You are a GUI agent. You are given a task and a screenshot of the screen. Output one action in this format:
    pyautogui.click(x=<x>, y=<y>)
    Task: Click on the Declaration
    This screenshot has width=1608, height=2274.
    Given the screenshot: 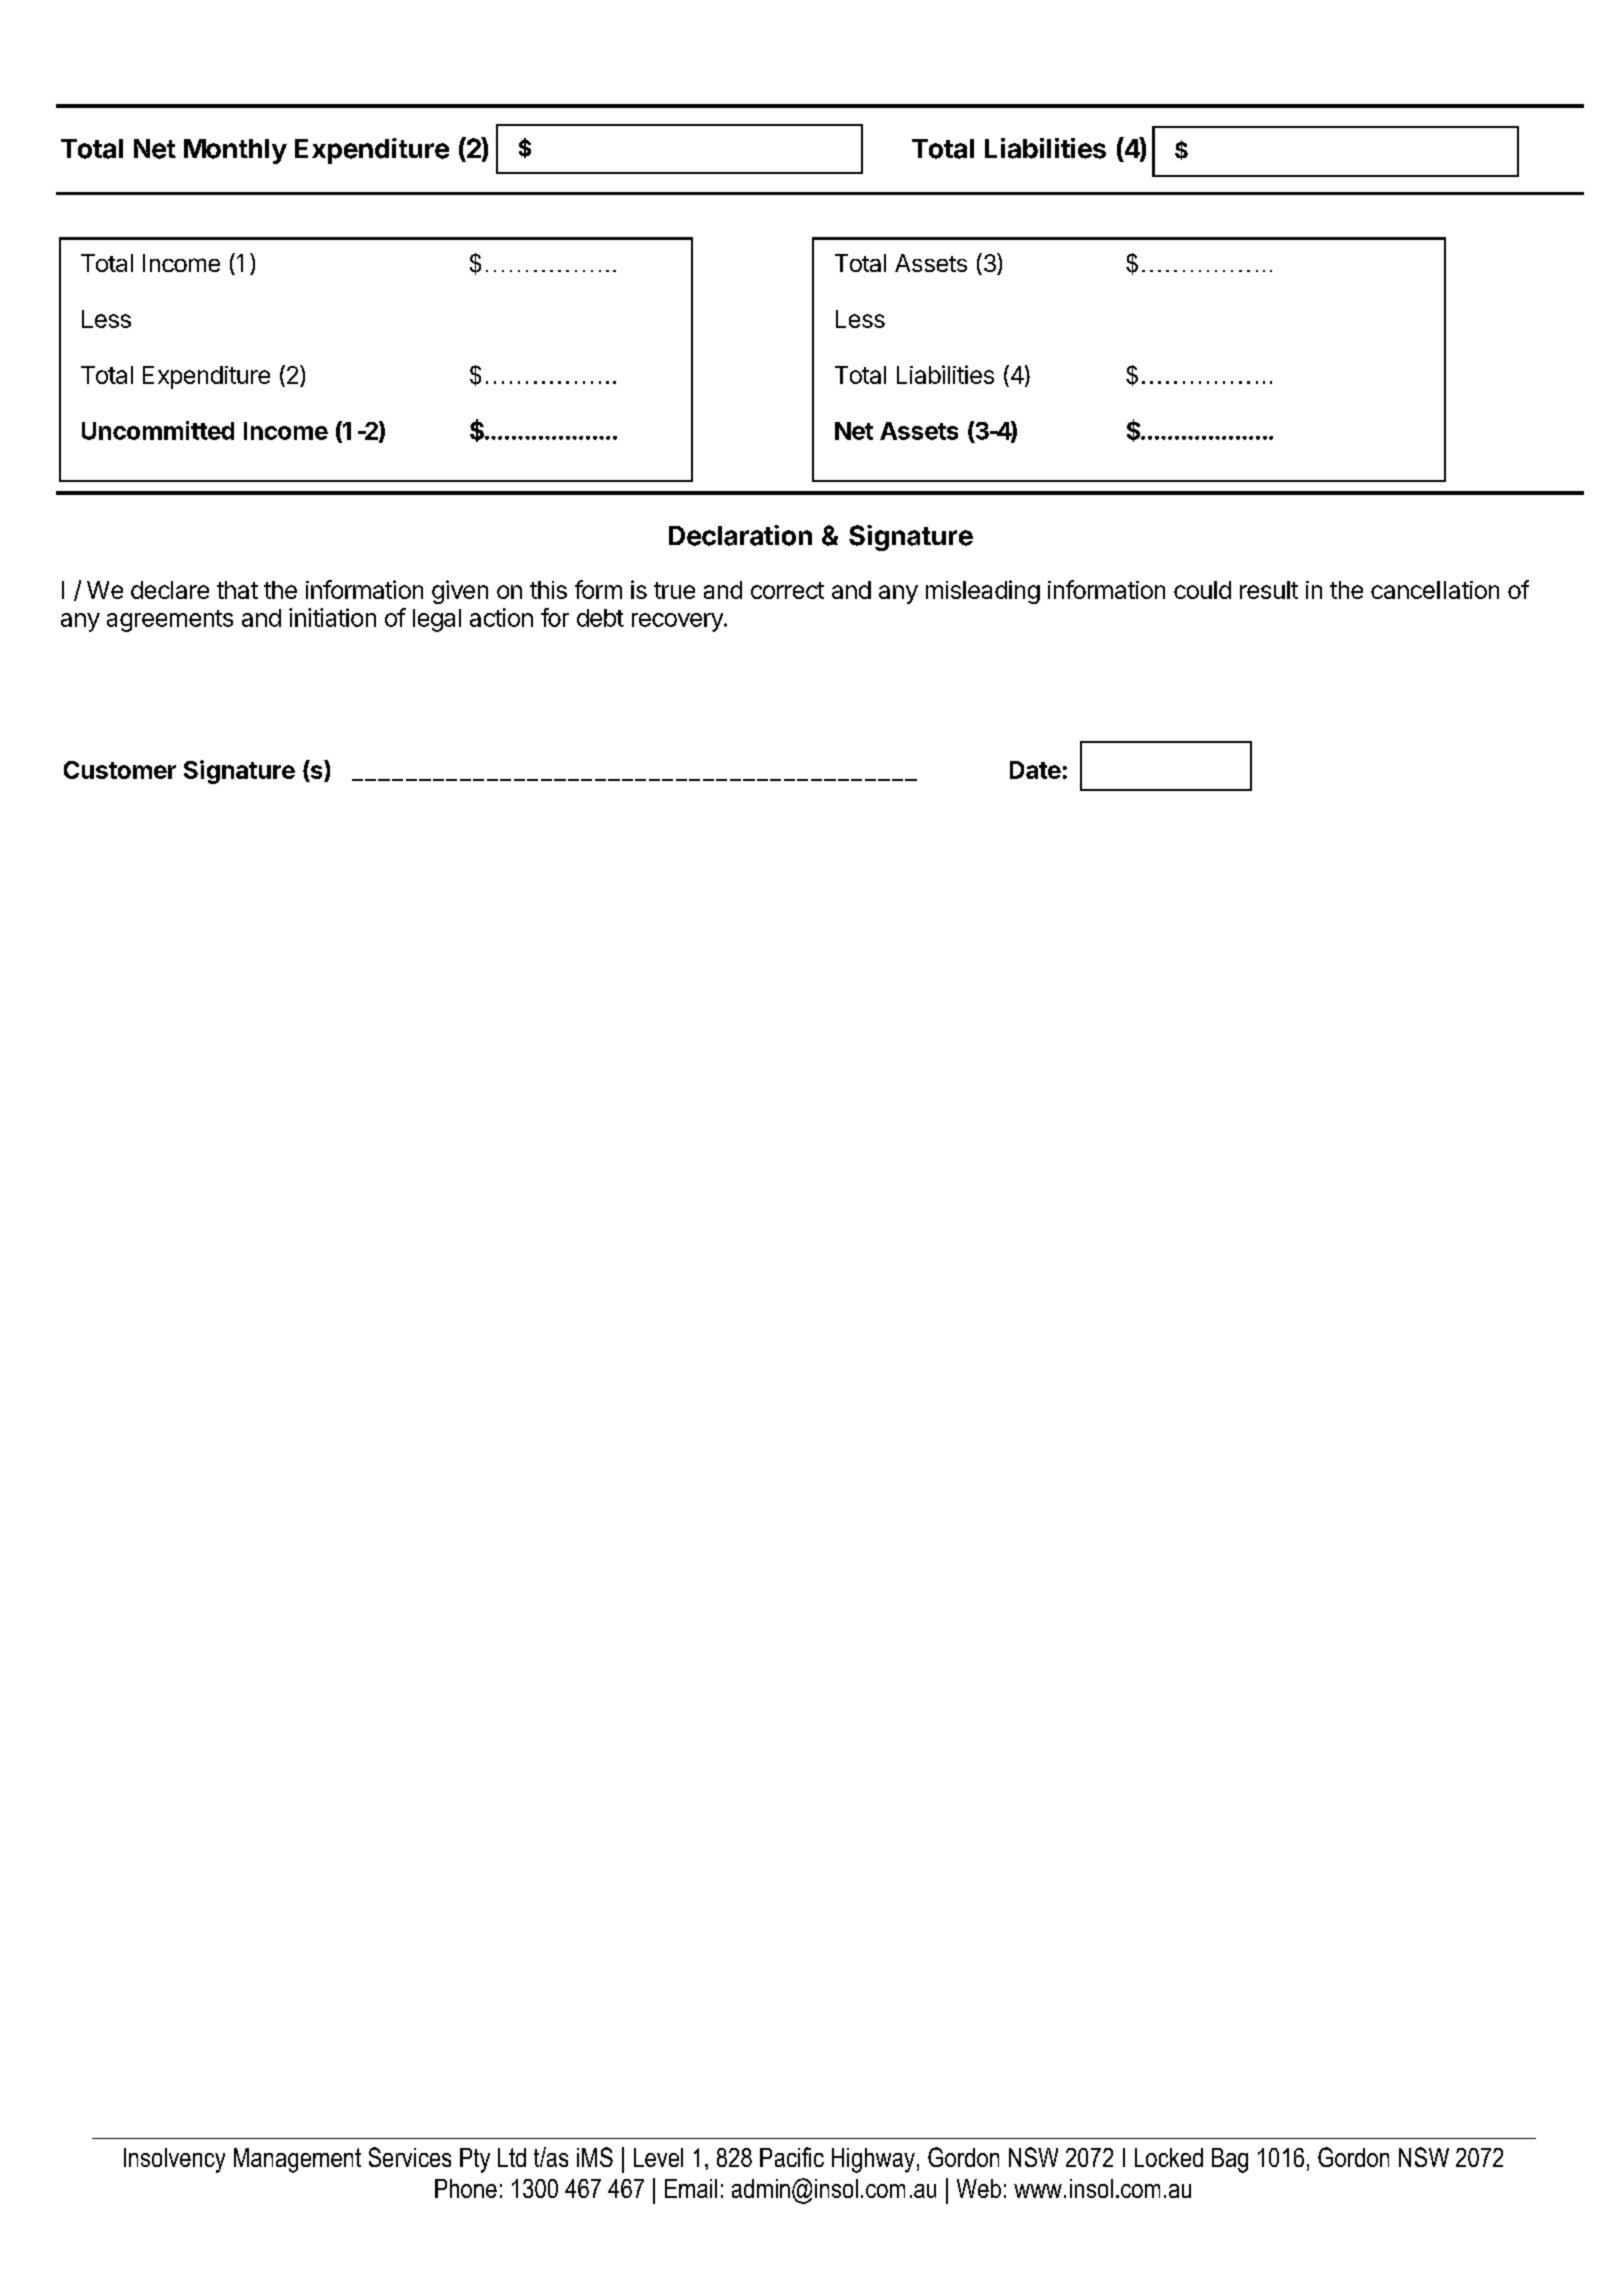 What is the action you would take?
    pyautogui.click(x=740, y=535)
